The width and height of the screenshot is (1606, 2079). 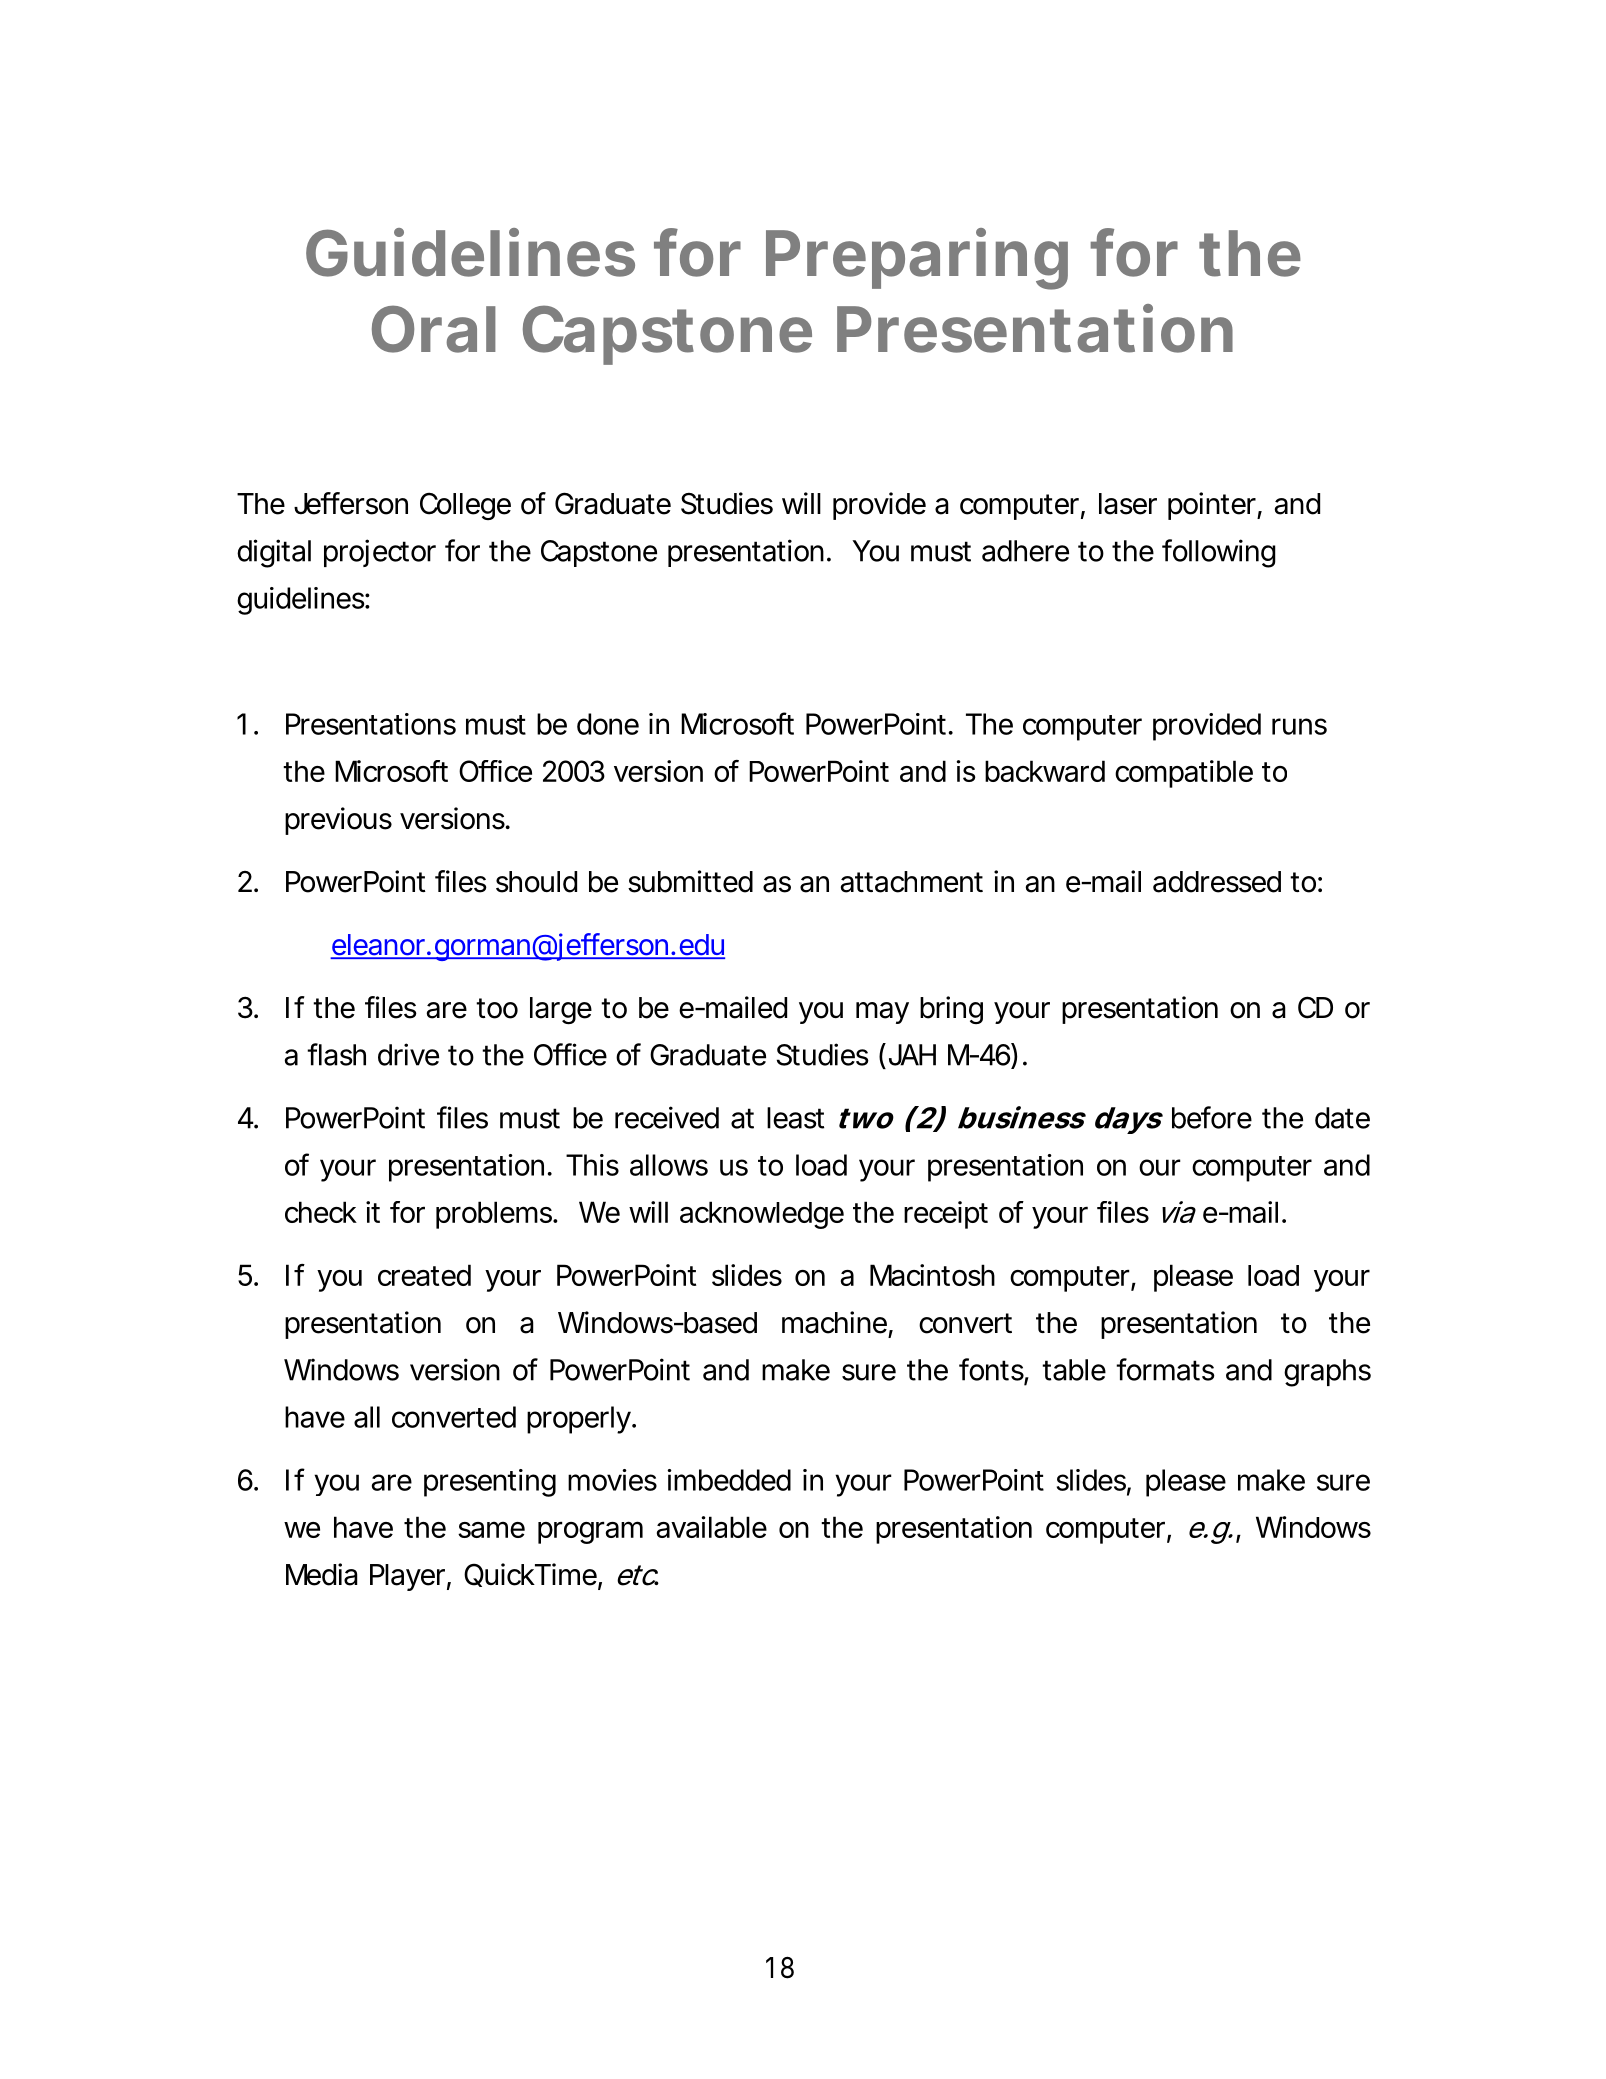 What do you see at coordinates (1025, 551) in the screenshot?
I see `adhere` at bounding box center [1025, 551].
